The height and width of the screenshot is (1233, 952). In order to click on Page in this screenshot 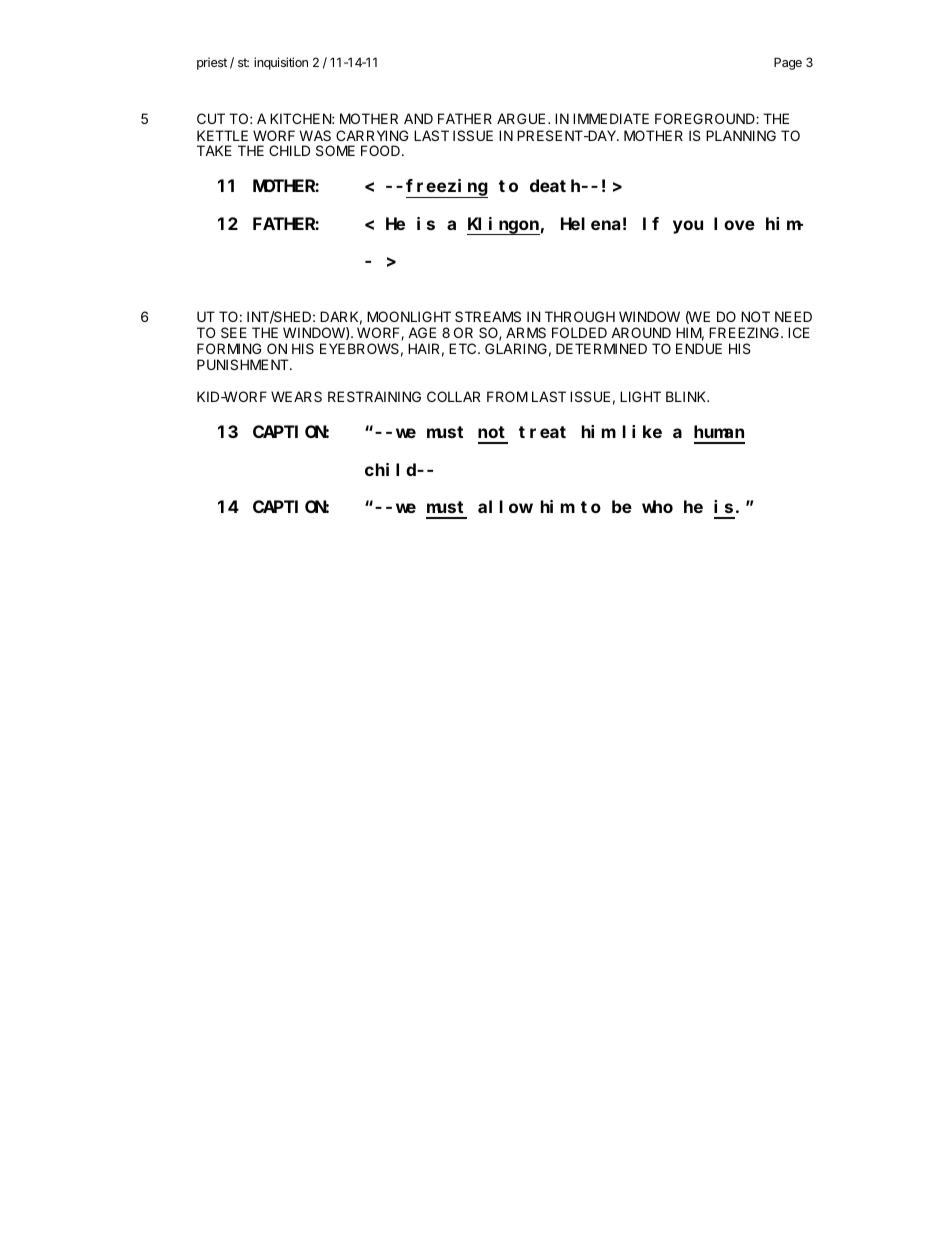, I will do `click(788, 63)`.
